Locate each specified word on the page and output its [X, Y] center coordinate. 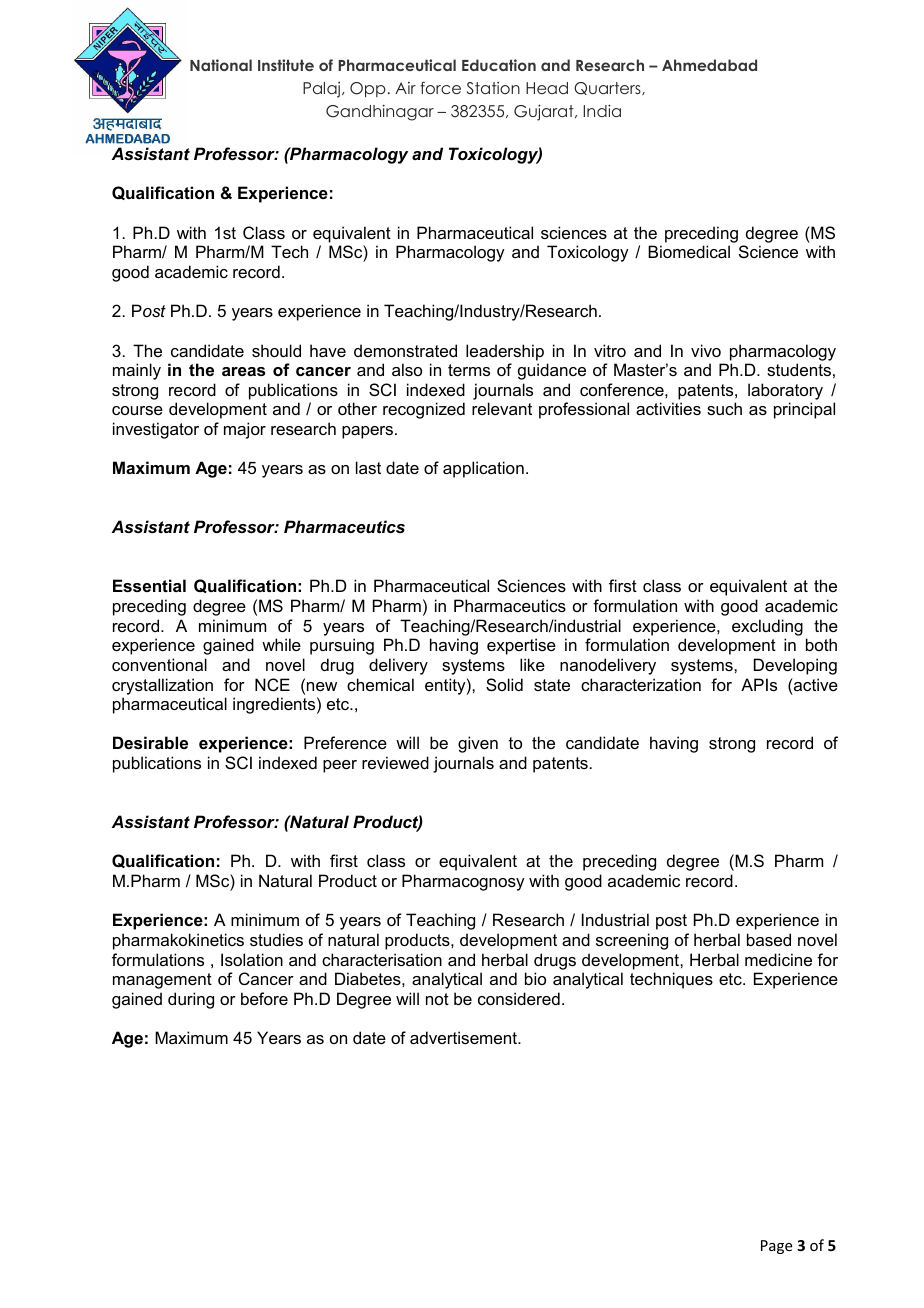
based [769, 939]
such [724, 408]
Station [493, 88]
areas [243, 371]
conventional [159, 664]
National [221, 65]
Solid [504, 684]
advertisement [465, 1037]
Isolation [252, 959]
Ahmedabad [709, 65]
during [191, 1000]
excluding [767, 627]
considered [519, 998]
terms [469, 370]
